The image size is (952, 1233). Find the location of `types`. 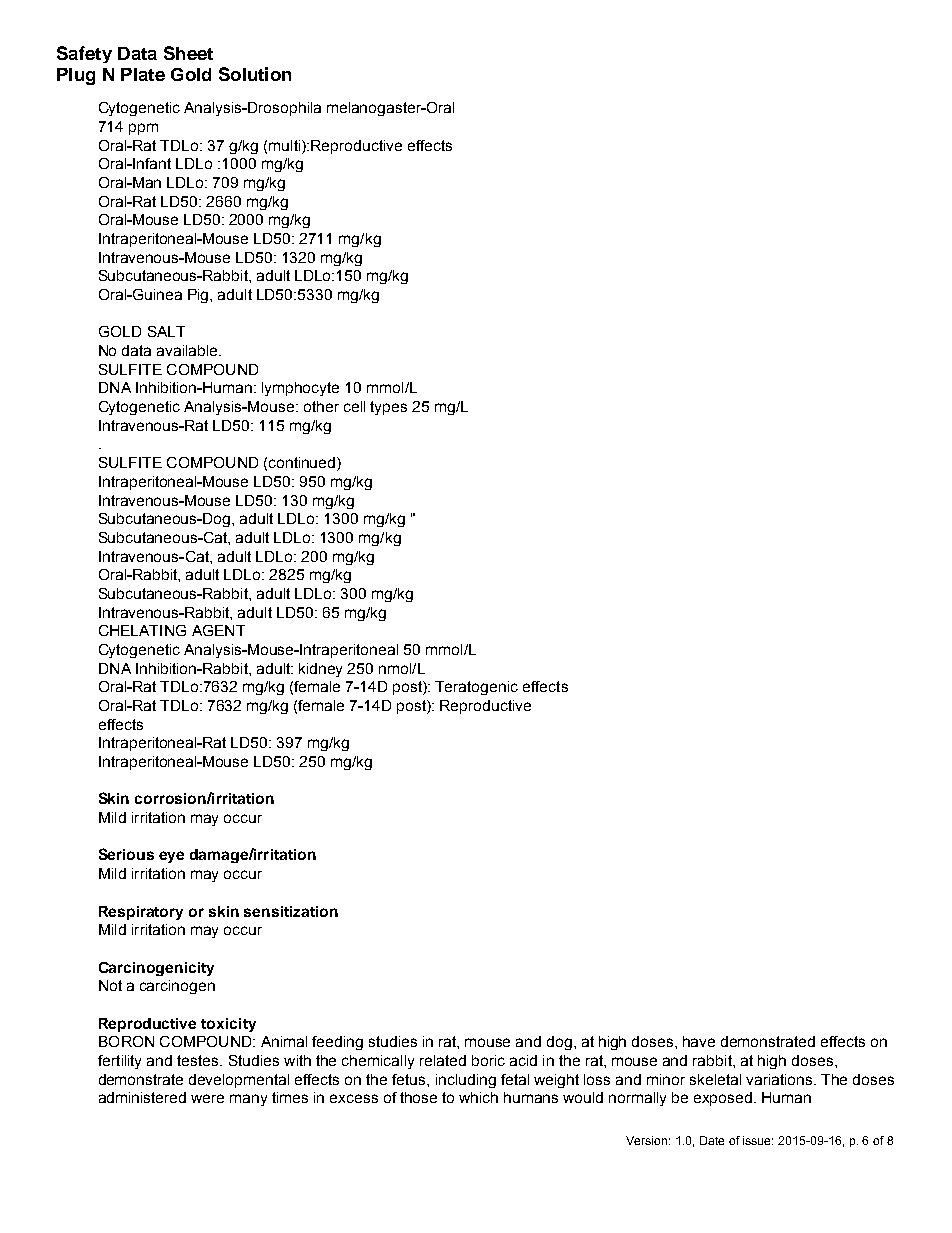

types is located at coordinates (388, 408).
